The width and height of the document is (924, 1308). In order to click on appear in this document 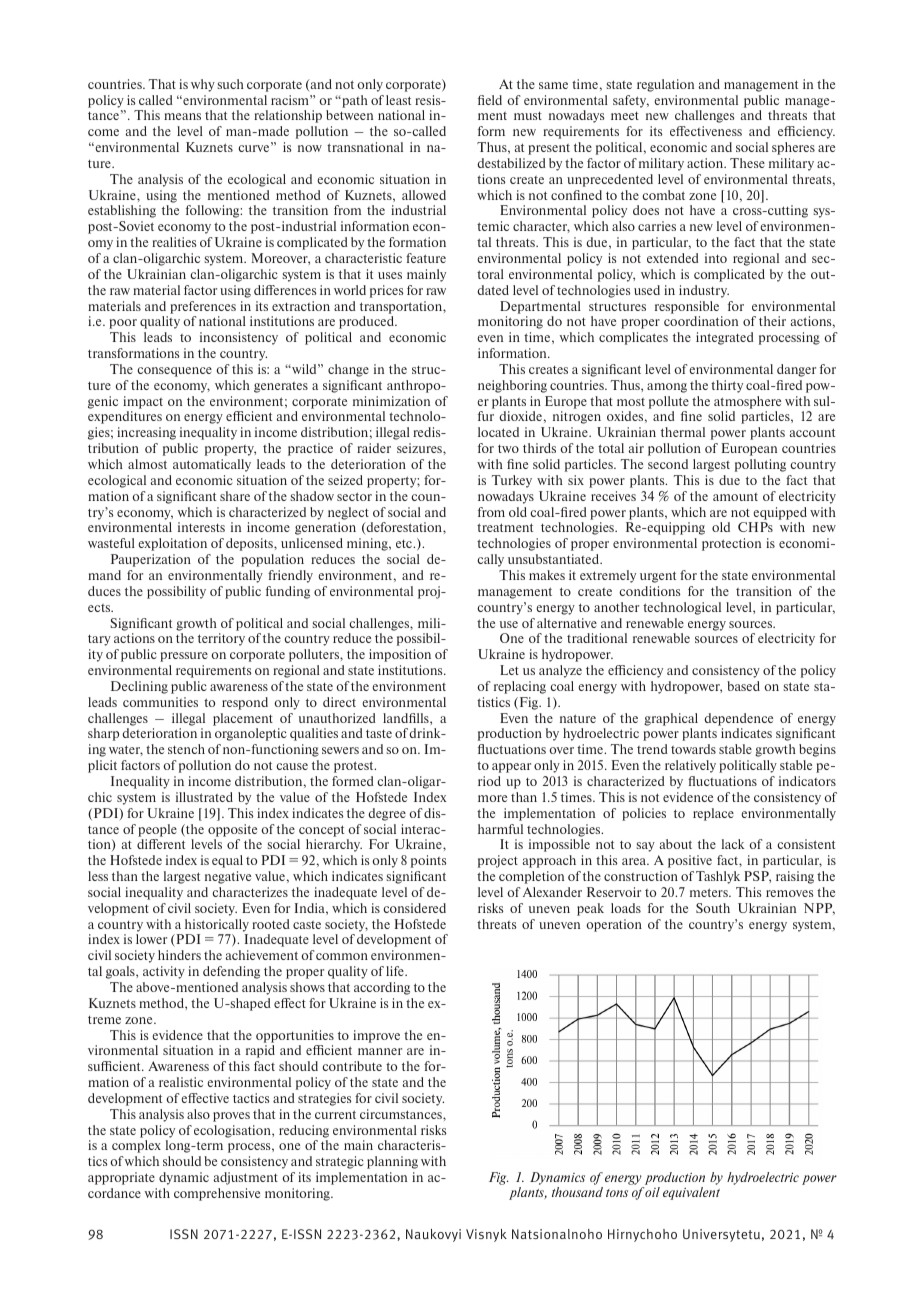, I will do `click(511, 768)`.
